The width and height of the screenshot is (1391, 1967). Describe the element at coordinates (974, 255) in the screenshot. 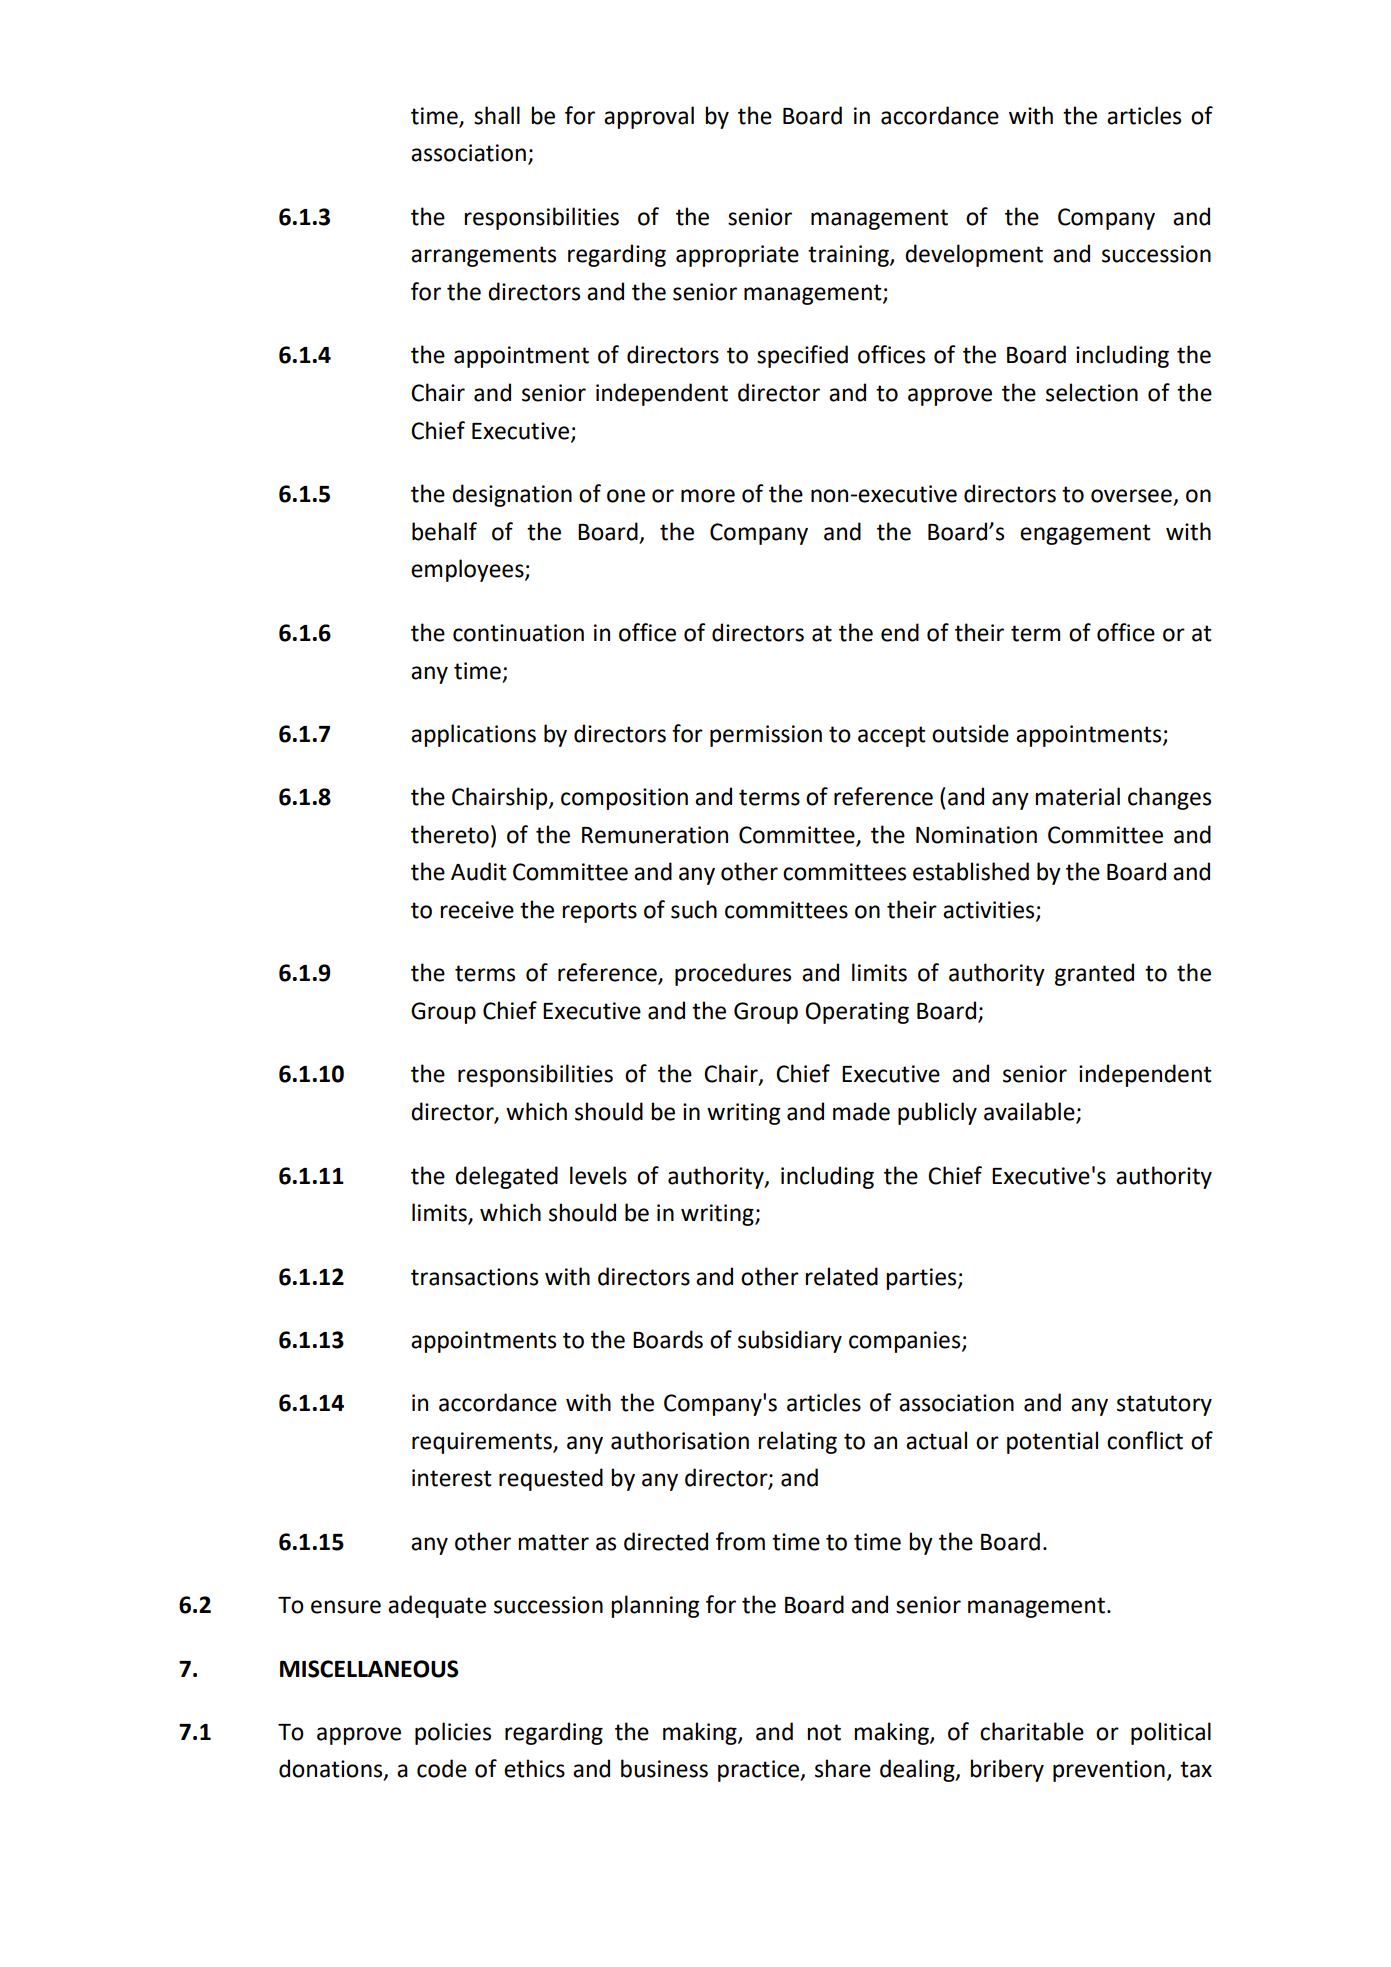

I see `development` at that location.
